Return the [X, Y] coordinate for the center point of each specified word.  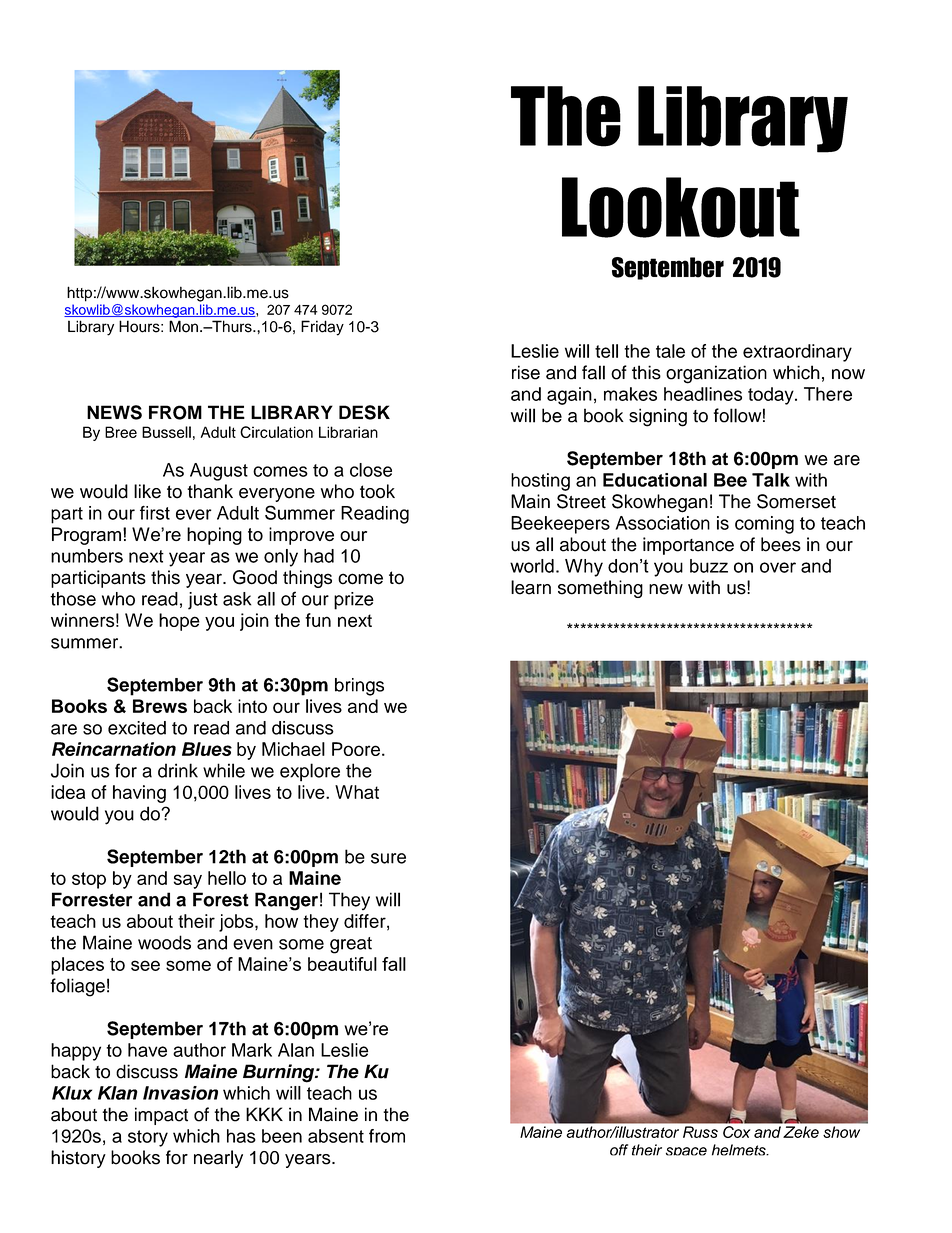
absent [336, 1136]
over [778, 567]
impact [161, 1116]
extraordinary [797, 353]
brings [359, 687]
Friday [322, 328]
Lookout [681, 207]
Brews [160, 706]
